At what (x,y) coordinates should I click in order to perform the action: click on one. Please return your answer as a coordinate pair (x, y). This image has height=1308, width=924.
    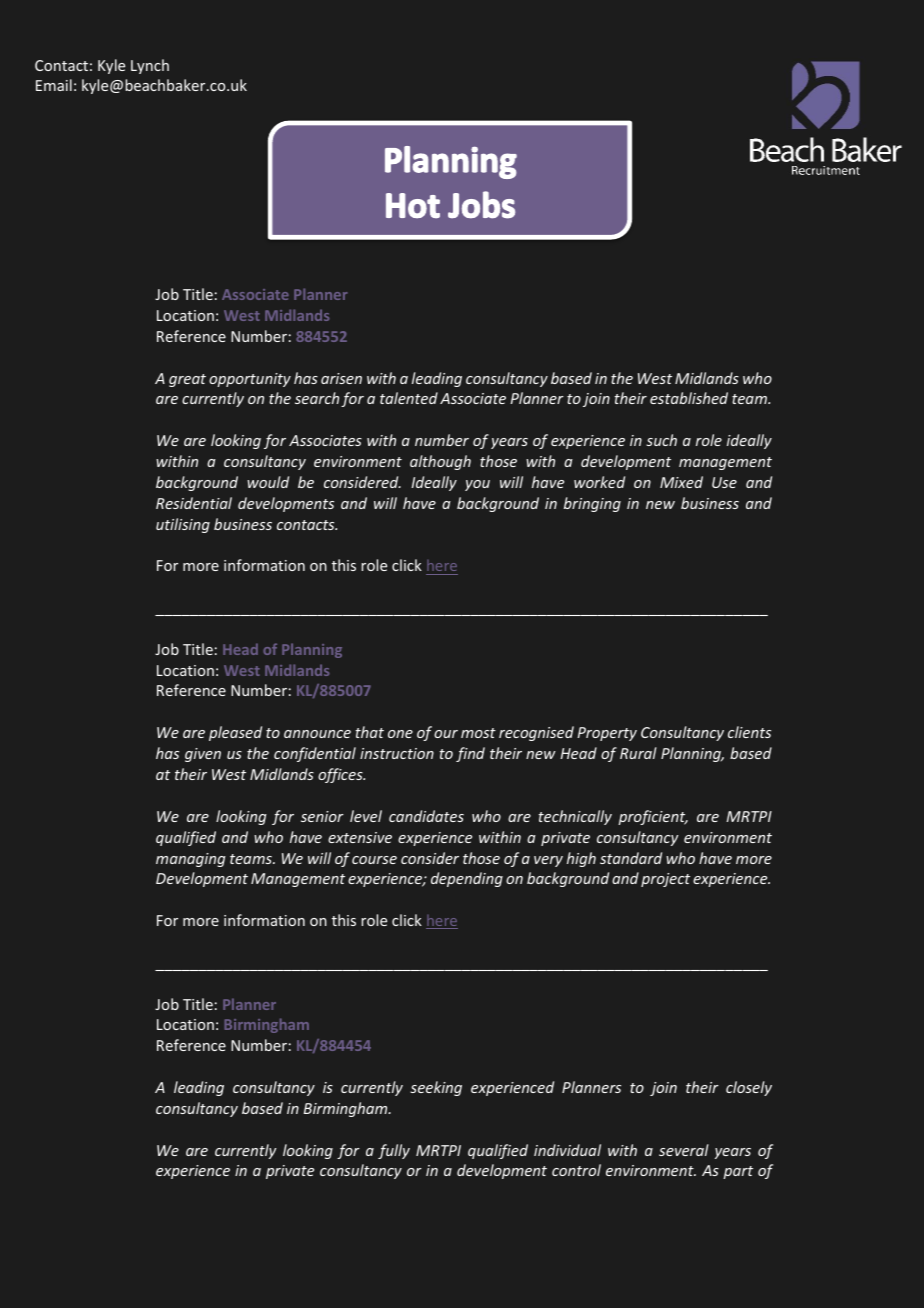
    Looking at the image, I should click on (400, 734).
